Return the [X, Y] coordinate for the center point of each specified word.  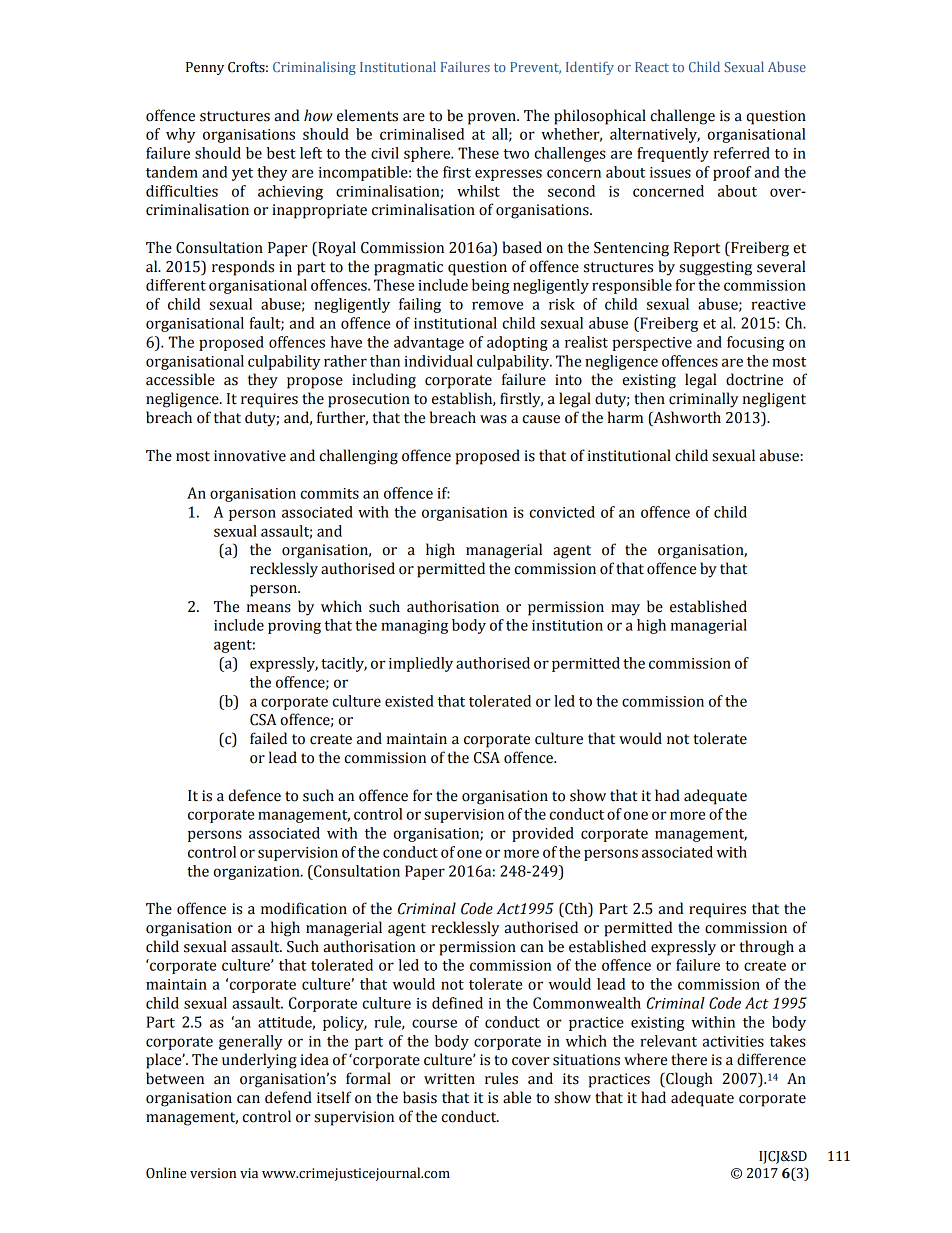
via [249, 1173]
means [269, 608]
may [625, 610]
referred [742, 153]
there [689, 1059]
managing [414, 627]
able [517, 1097]
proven [493, 119]
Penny [205, 68]
